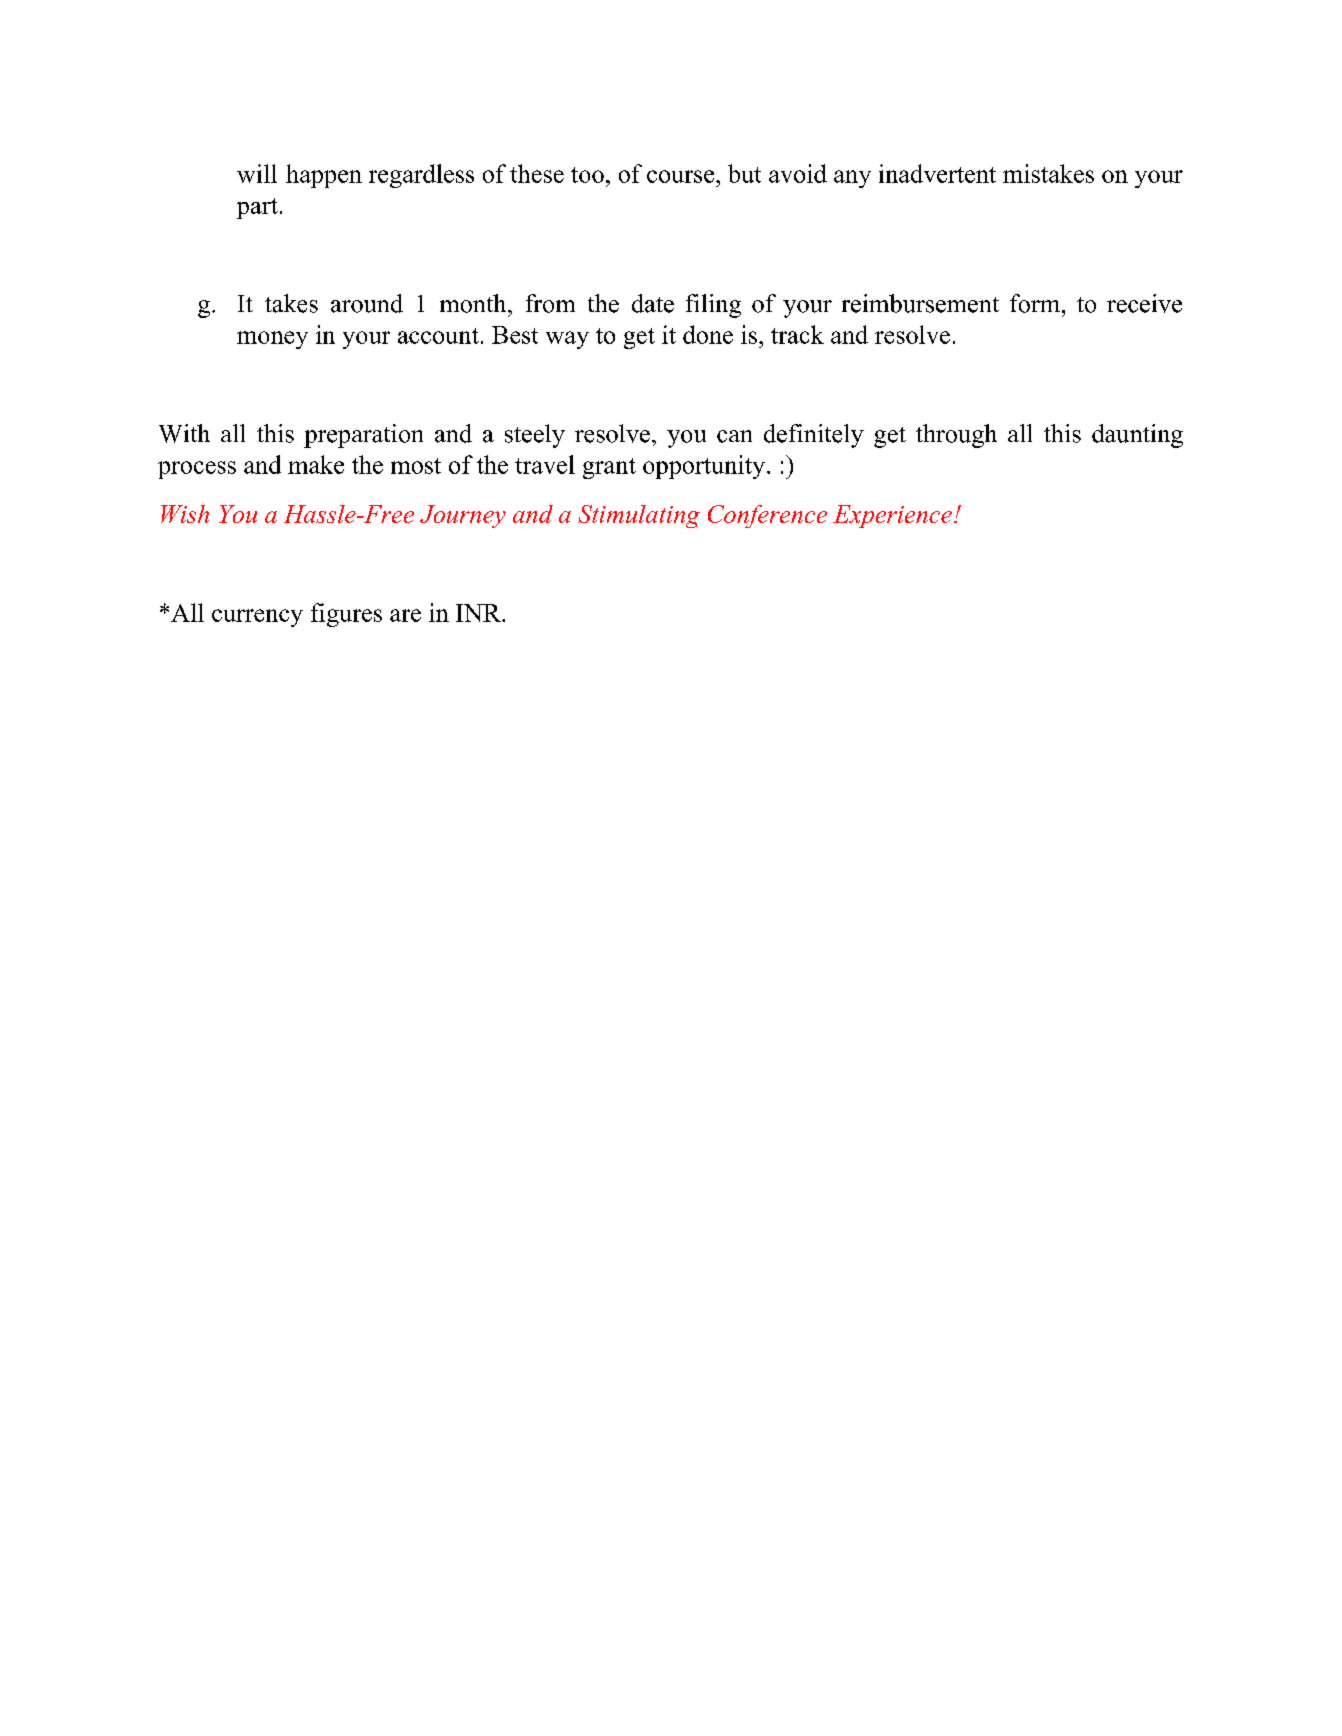  I want to click on inadvertent, so click(937, 173).
